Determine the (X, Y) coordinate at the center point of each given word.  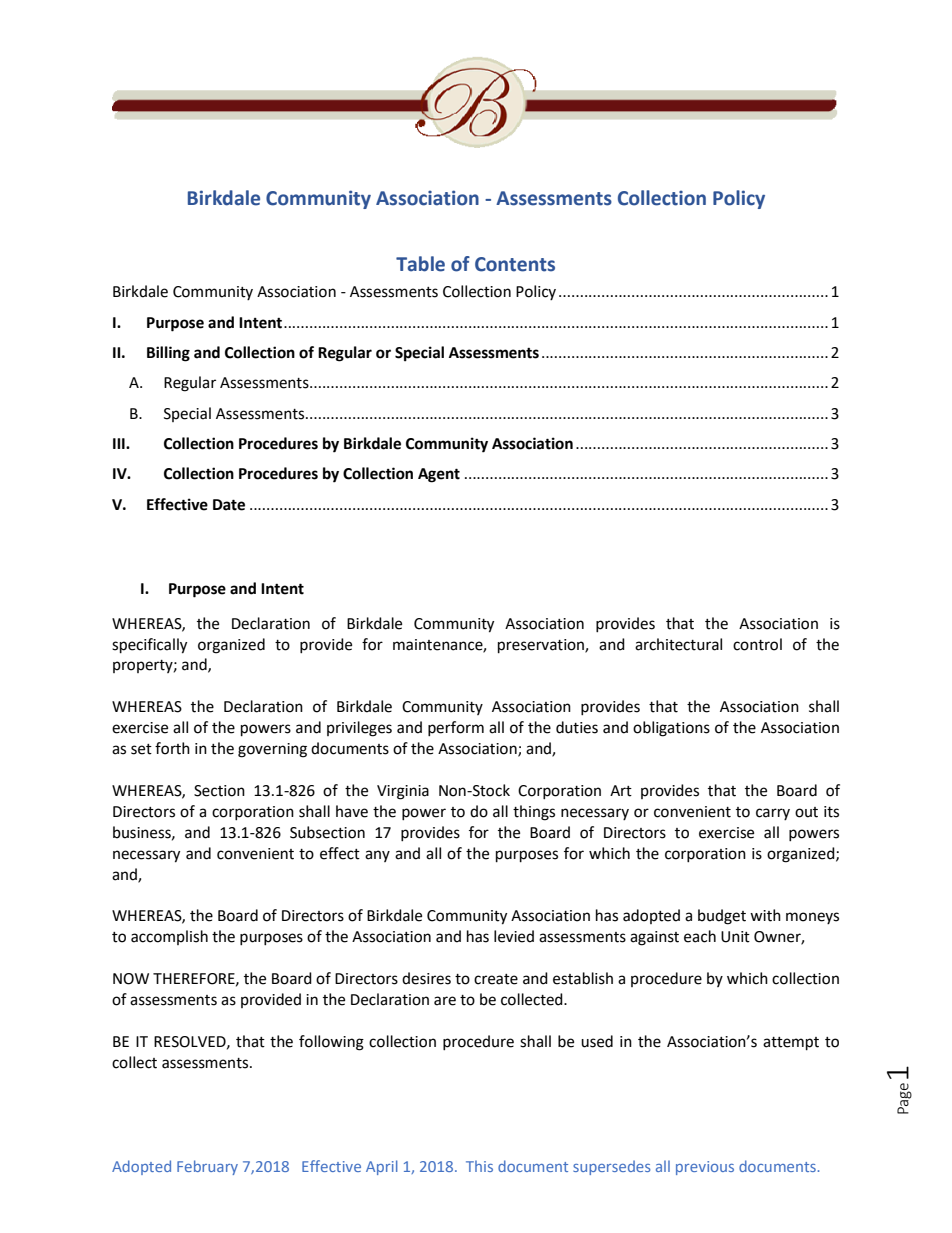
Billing (168, 354)
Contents (515, 264)
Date (229, 505)
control (757, 644)
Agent (439, 475)
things (534, 813)
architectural (678, 644)
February (207, 1167)
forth (172, 748)
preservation (542, 646)
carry (773, 814)
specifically (149, 646)
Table (420, 264)
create (496, 979)
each (700, 936)
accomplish (169, 937)
